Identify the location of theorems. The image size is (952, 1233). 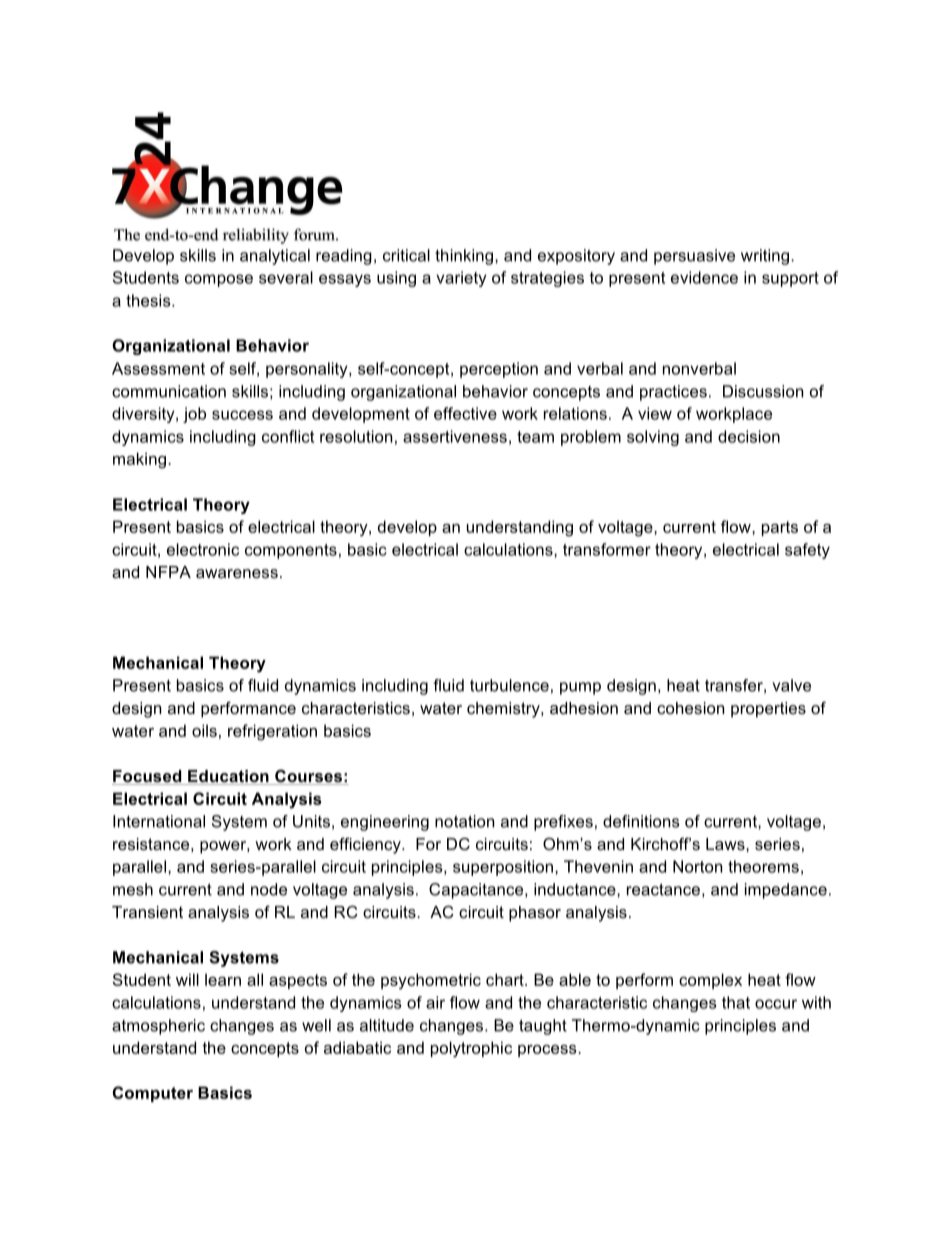
(763, 866).
